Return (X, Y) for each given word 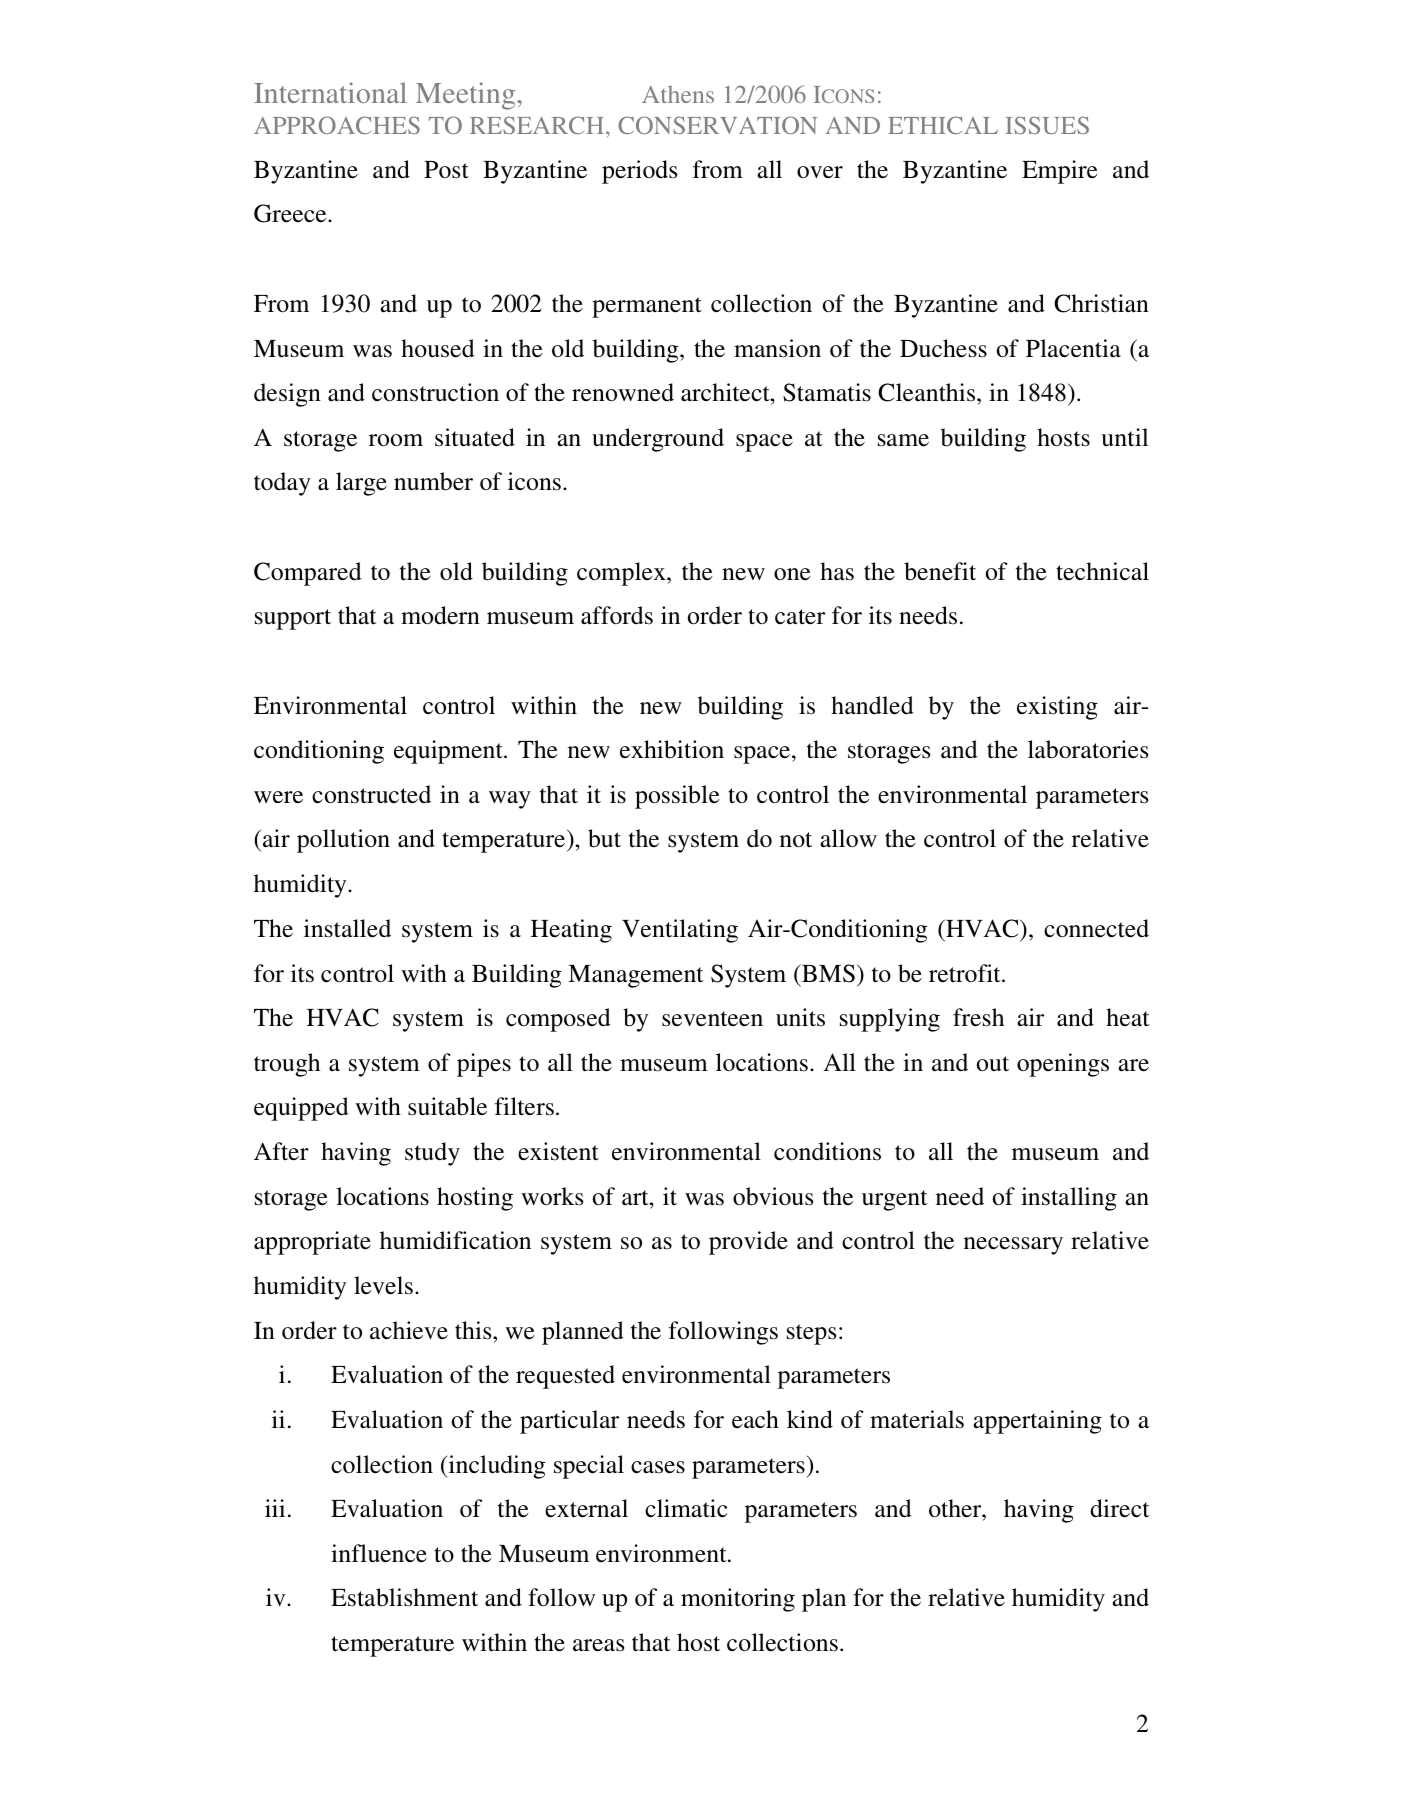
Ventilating (680, 931)
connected (1096, 928)
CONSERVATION (717, 125)
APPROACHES (337, 125)
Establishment (404, 1597)
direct (1120, 1508)
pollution (343, 841)
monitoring (738, 1600)
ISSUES (1047, 125)
